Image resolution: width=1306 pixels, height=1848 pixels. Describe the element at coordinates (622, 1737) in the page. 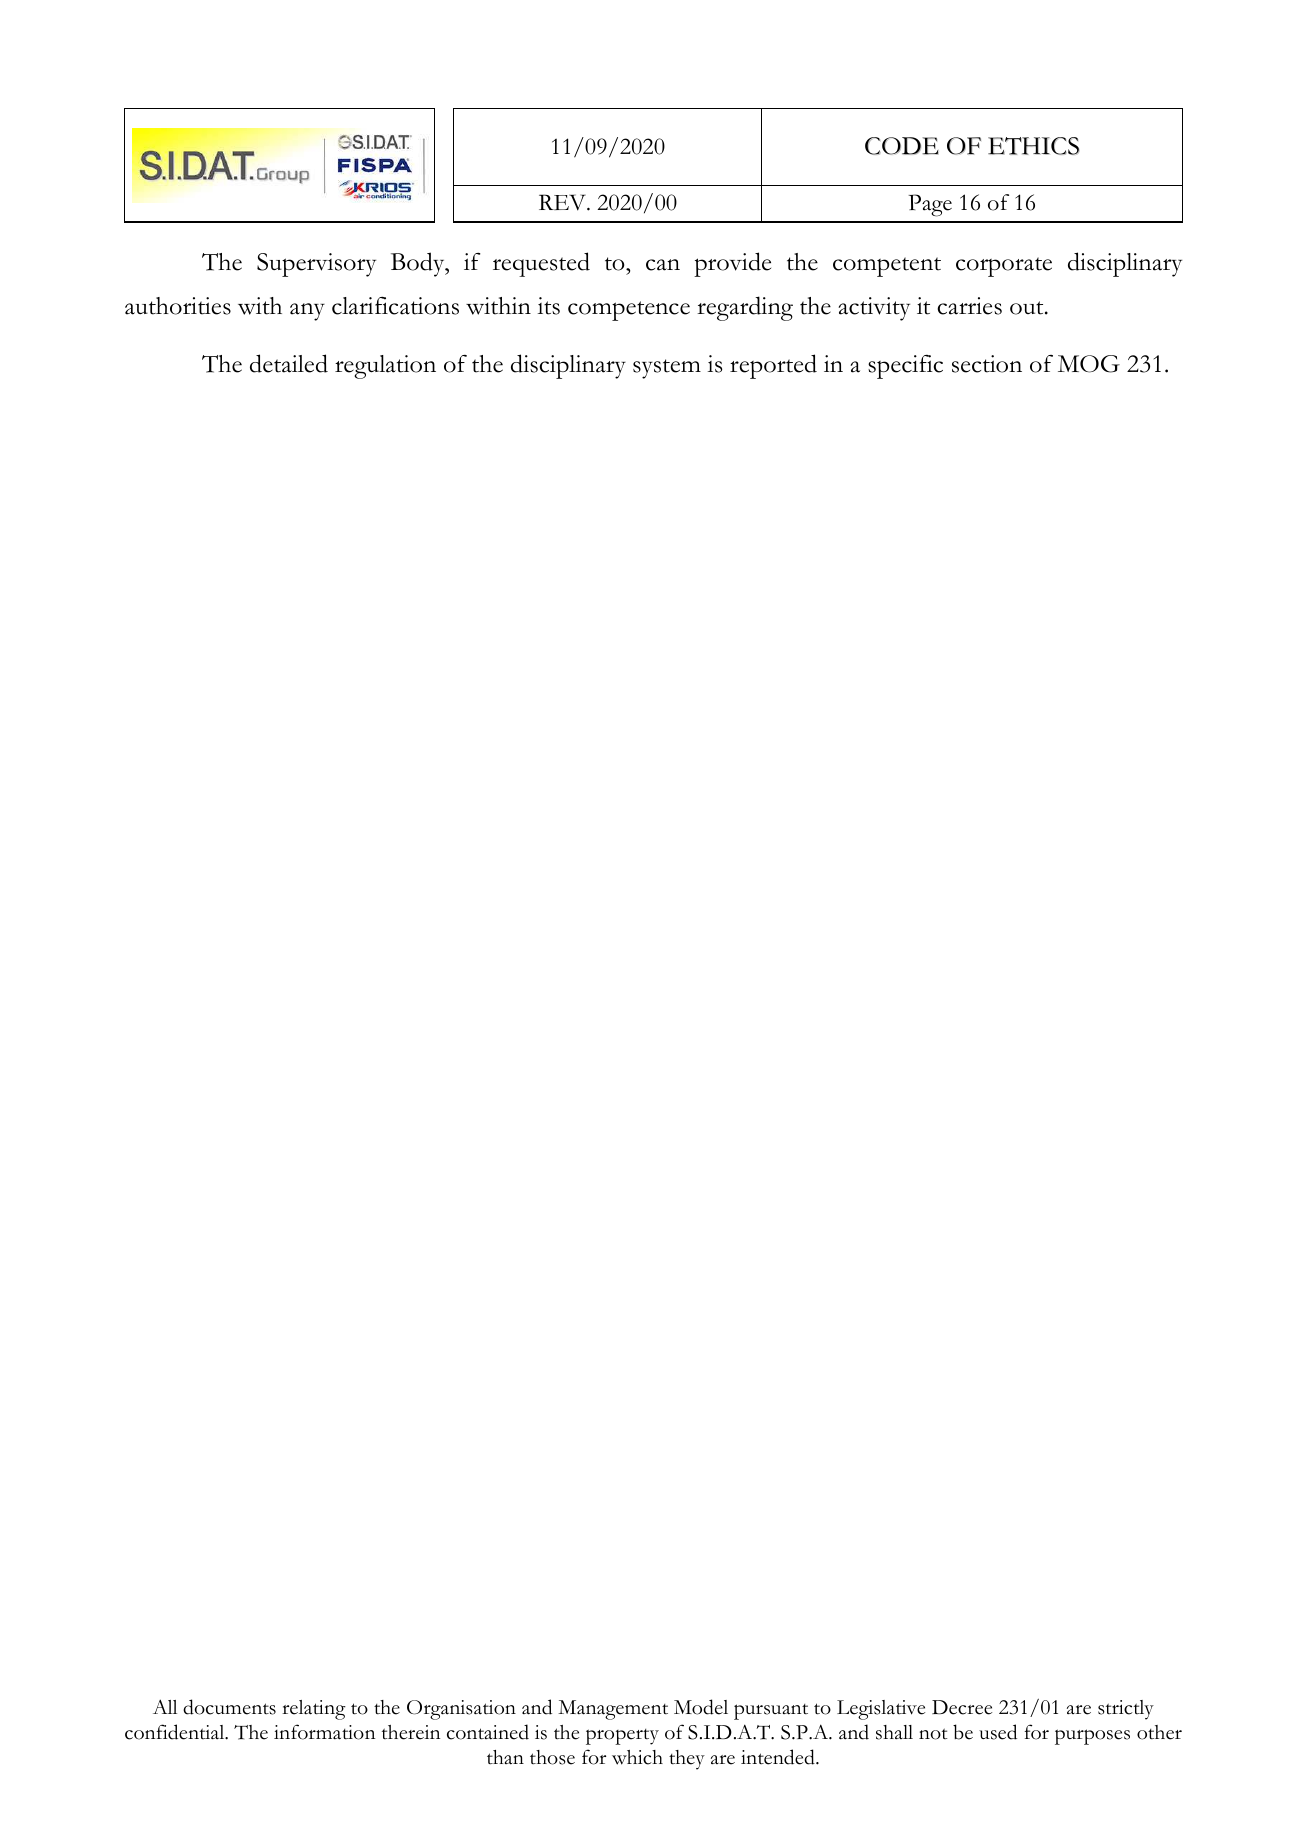

I see `property` at that location.
